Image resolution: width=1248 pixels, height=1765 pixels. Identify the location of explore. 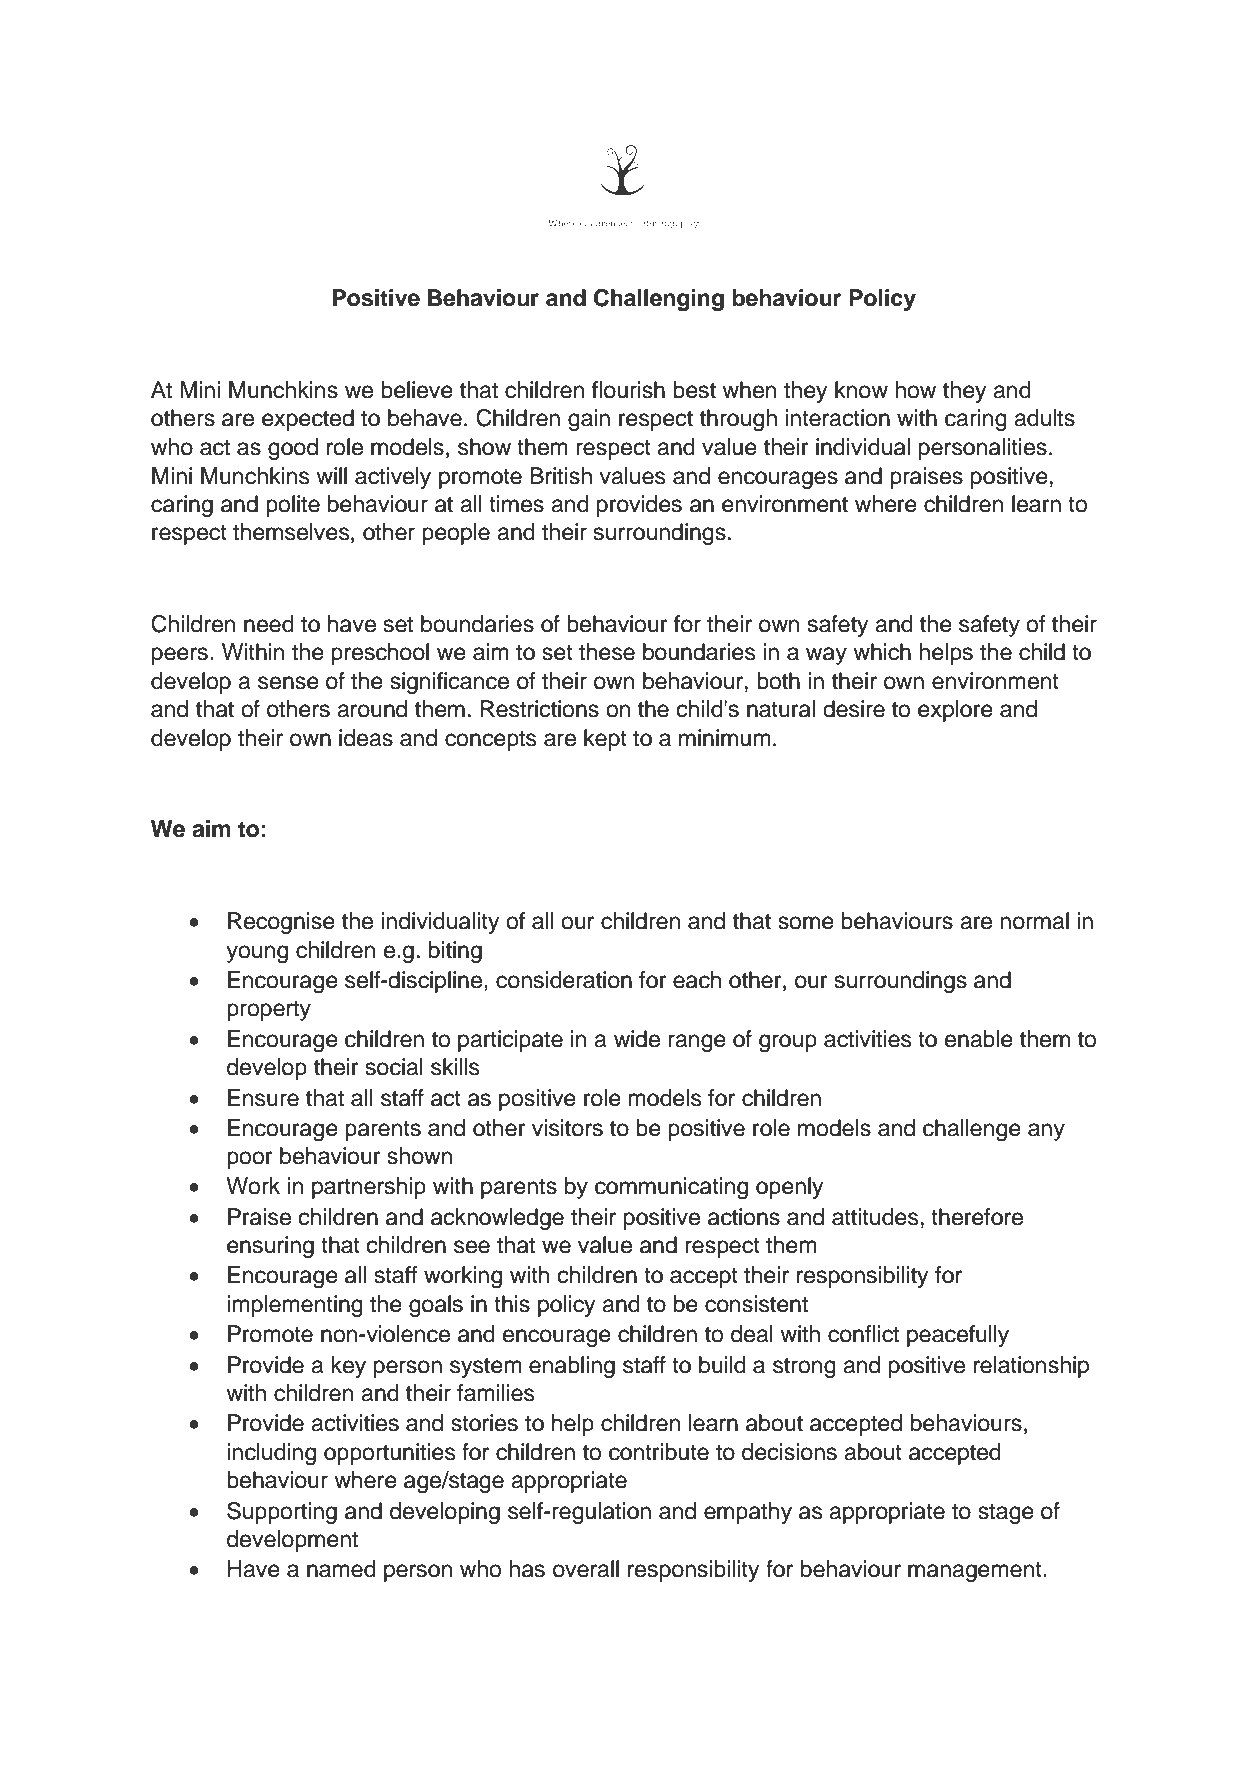
(955, 711).
